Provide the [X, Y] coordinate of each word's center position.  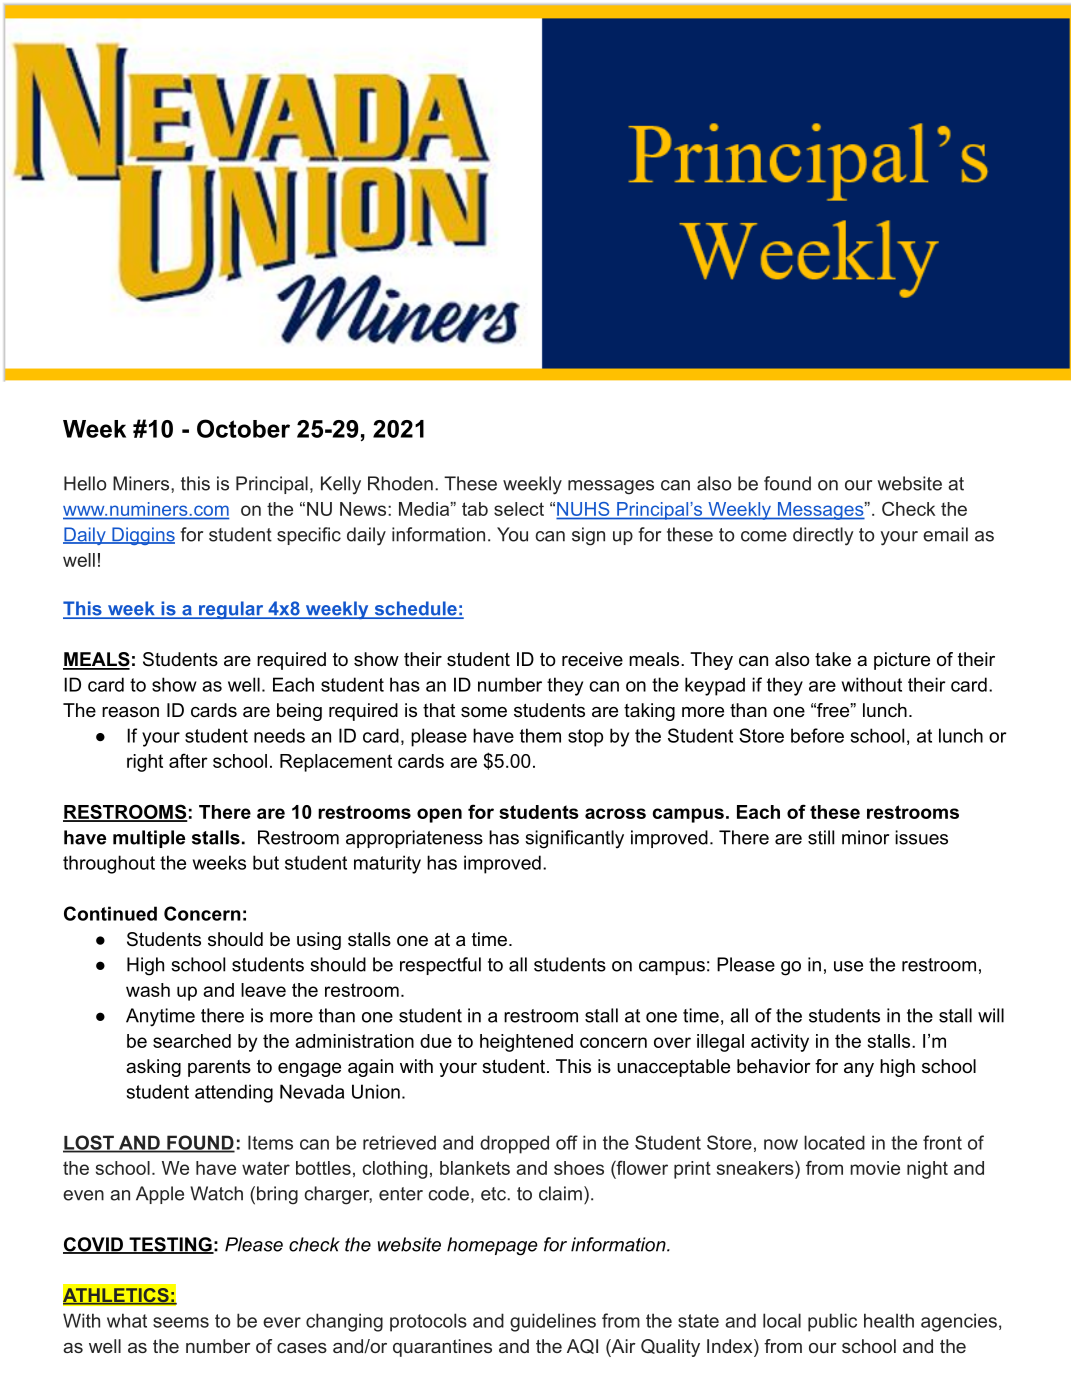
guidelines [553, 1322]
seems [181, 1322]
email [945, 534]
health [889, 1320]
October [243, 428]
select [519, 509]
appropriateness [414, 839]
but [266, 862]
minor [865, 837]
